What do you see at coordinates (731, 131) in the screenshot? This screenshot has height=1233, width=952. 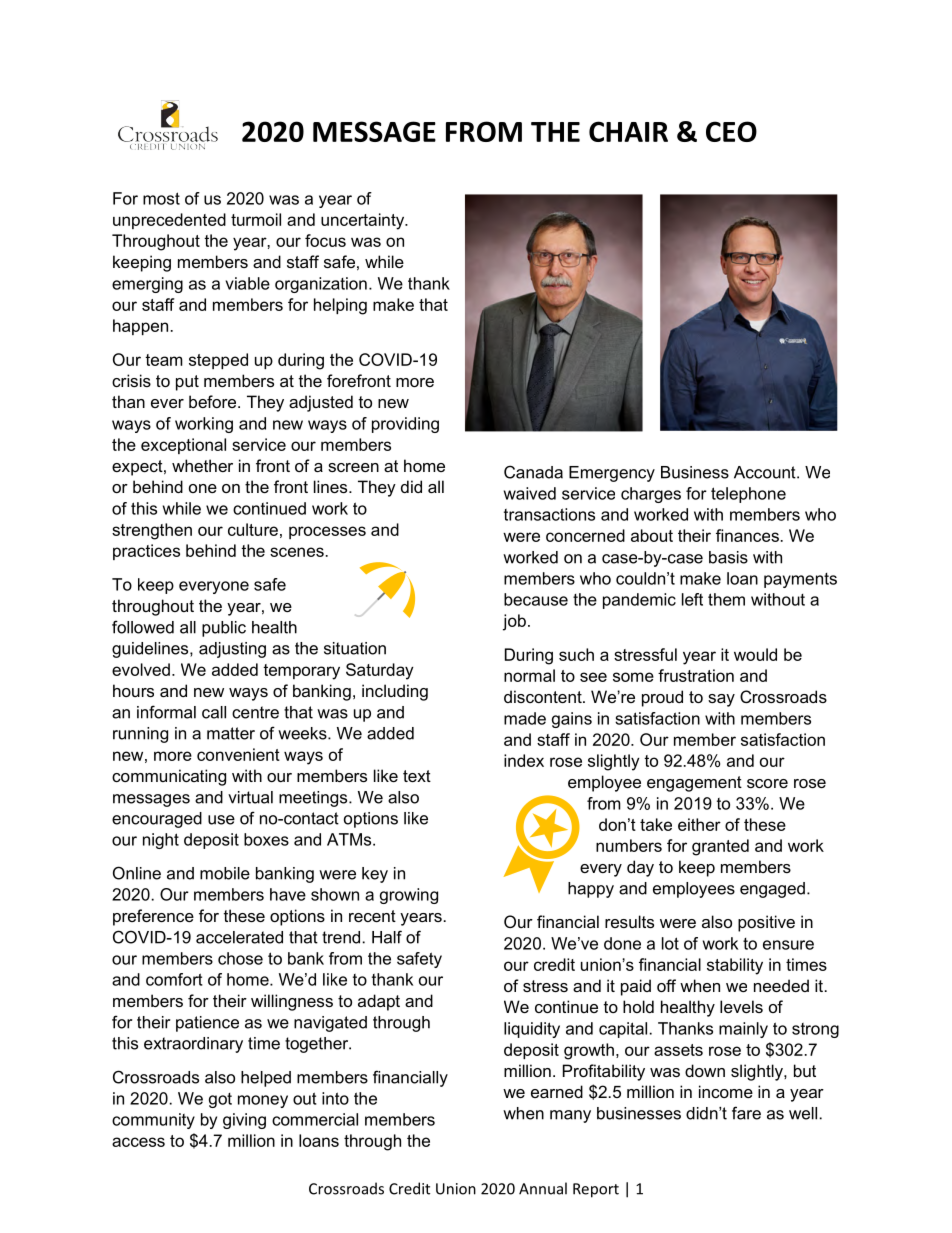 I see `CEO` at bounding box center [731, 131].
